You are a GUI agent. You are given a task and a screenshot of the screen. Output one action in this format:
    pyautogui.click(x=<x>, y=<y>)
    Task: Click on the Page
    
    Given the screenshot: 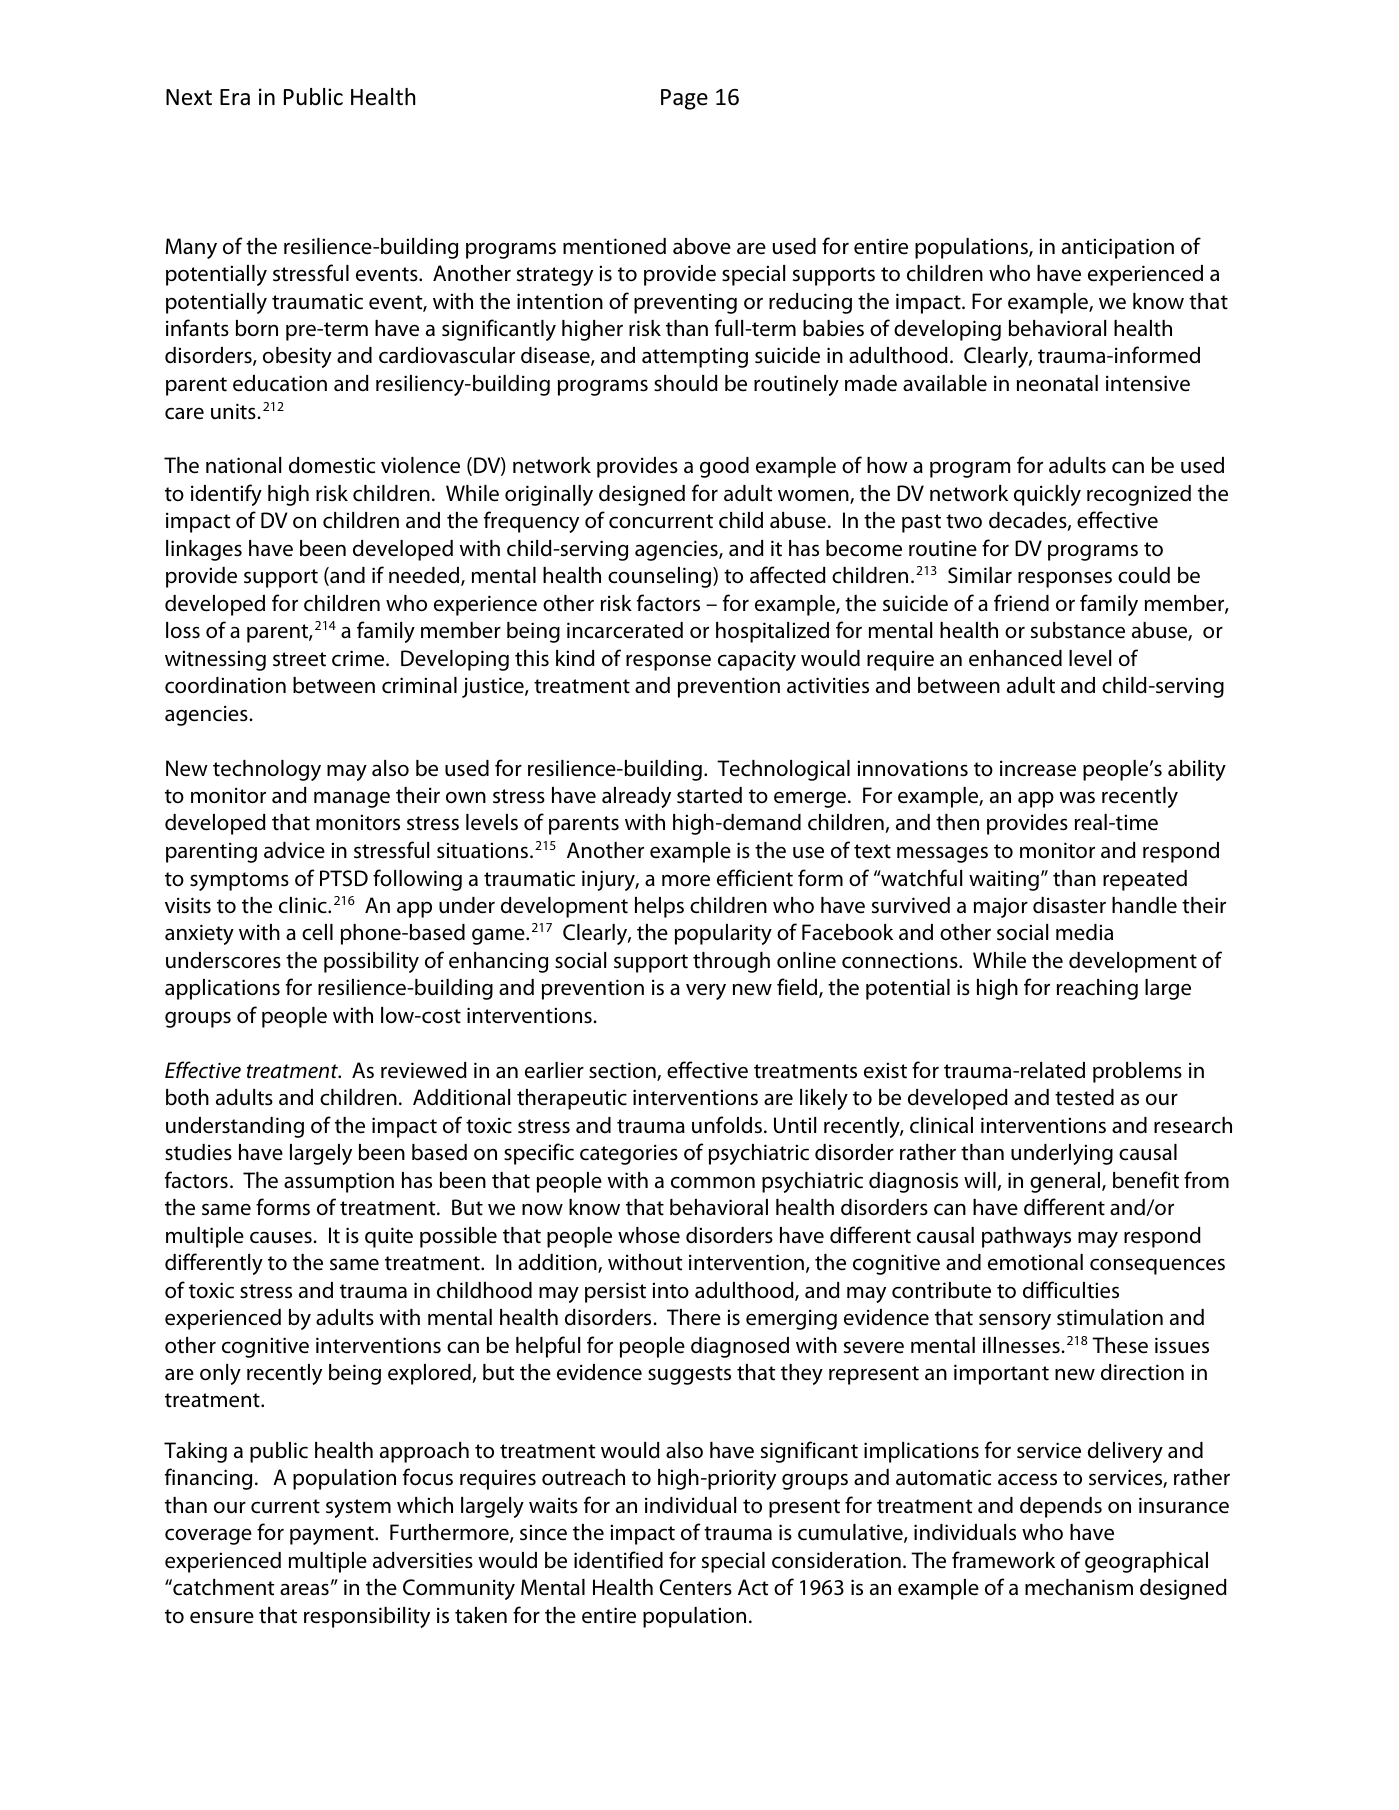 What is the action you would take?
    pyautogui.click(x=684, y=99)
